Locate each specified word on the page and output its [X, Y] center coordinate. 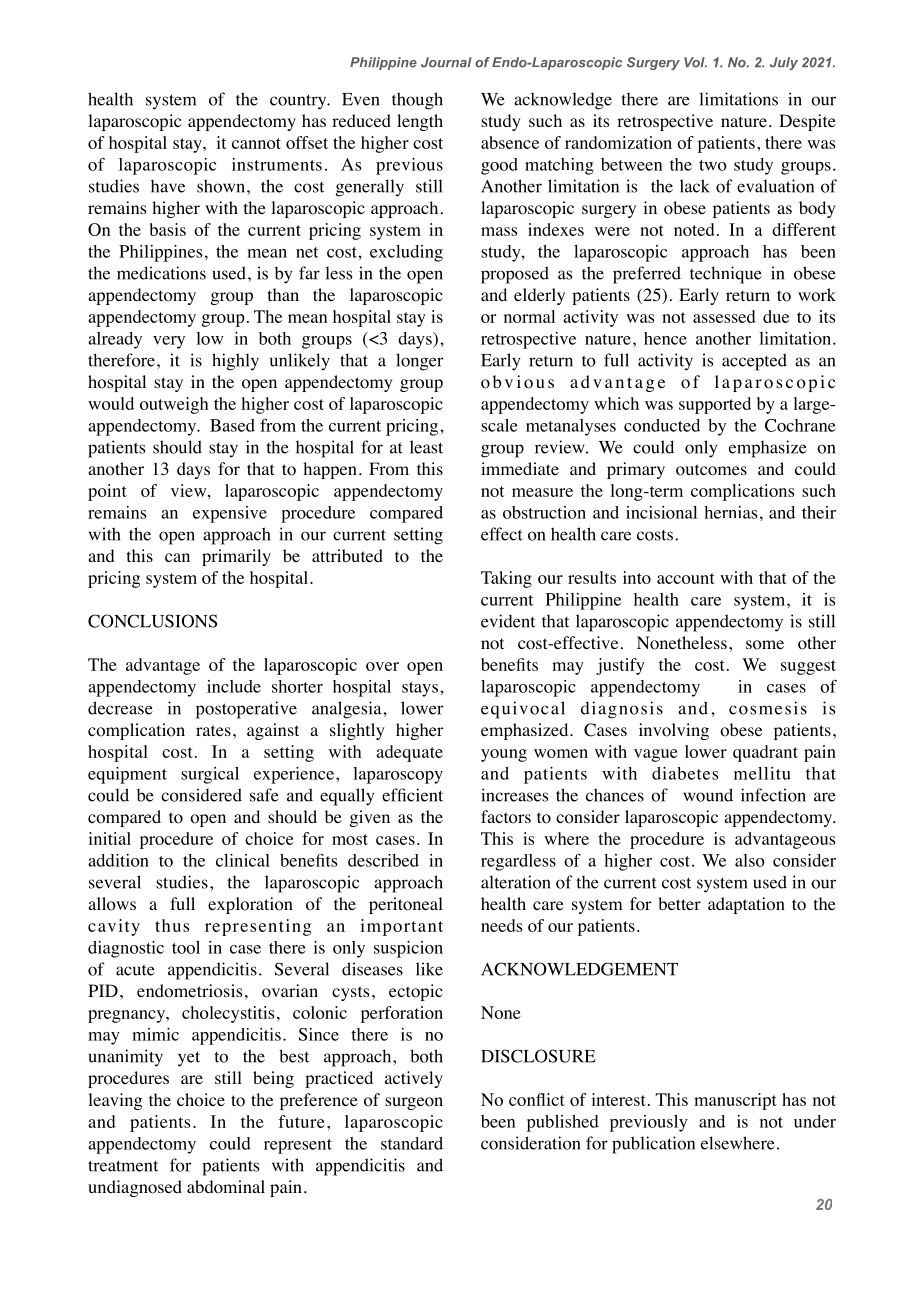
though [417, 101]
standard [412, 1143]
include [234, 686]
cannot [256, 143]
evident [508, 621]
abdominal [226, 1187]
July [784, 63]
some [765, 645]
